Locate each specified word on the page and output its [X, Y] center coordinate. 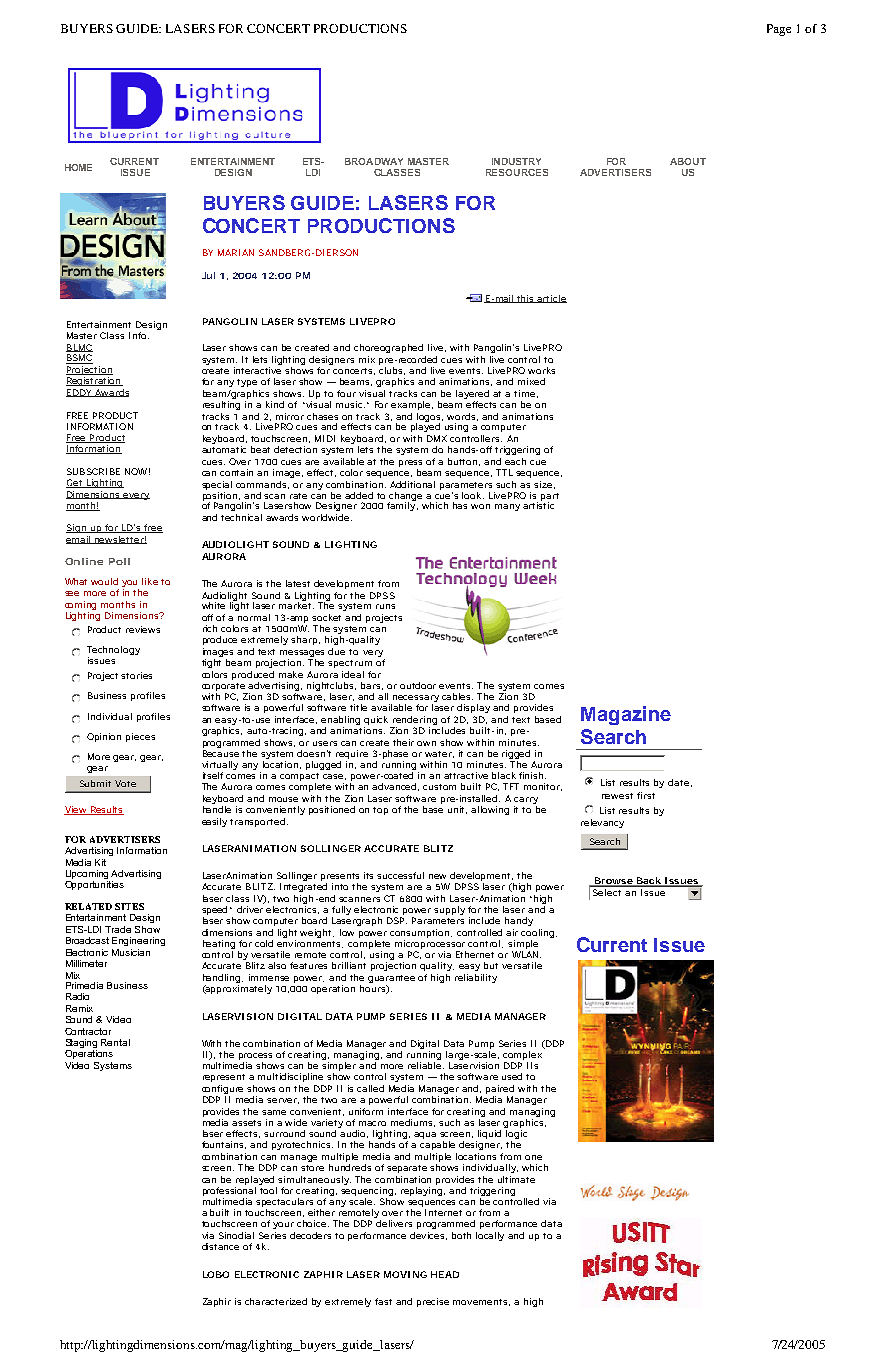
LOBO [216, 1274]
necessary [415, 700]
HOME [78, 167]
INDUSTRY [516, 161]
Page [779, 30]
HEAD [445, 1274]
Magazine [626, 715]
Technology [113, 652]
